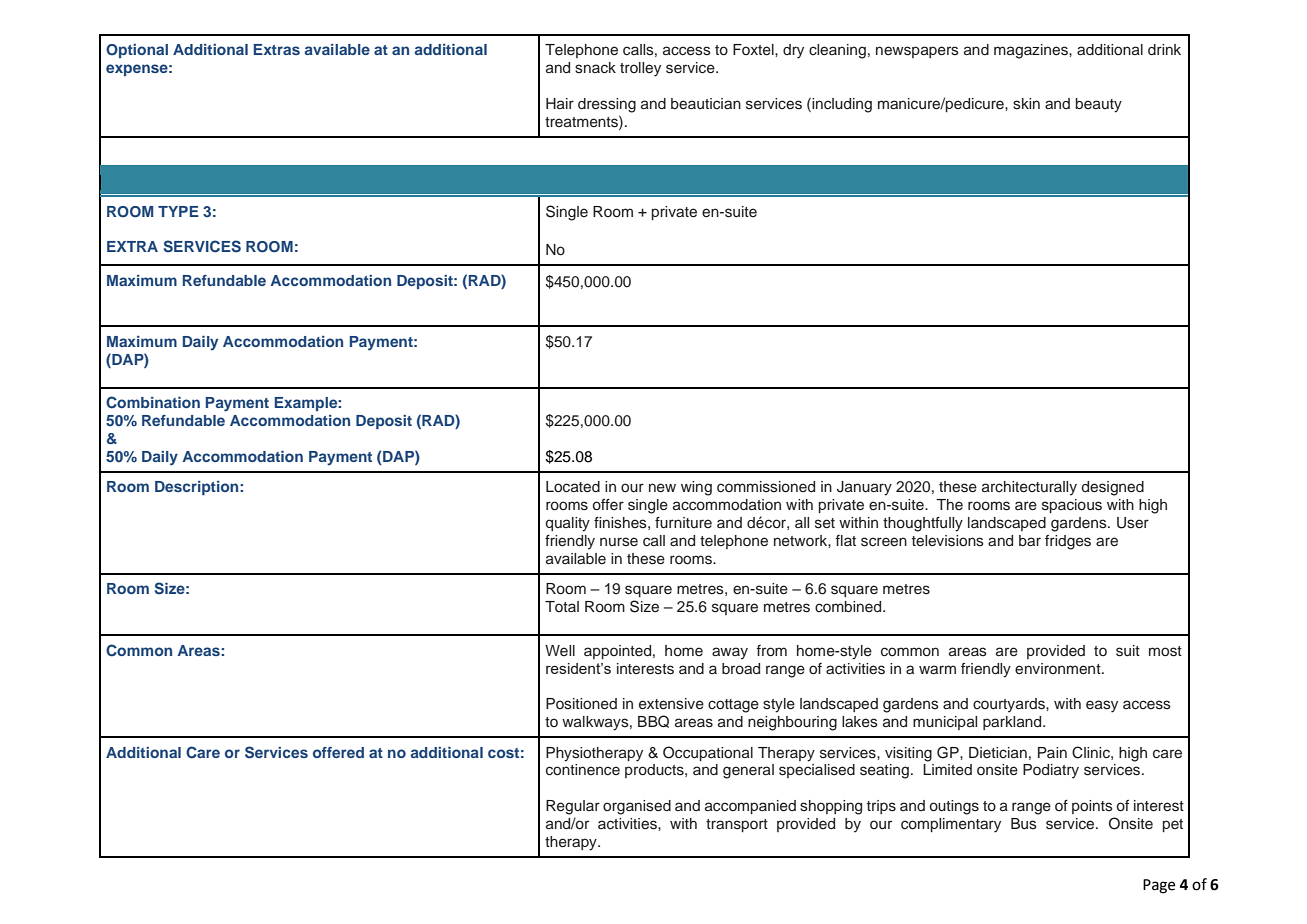 The height and width of the screenshot is (924, 1307). Describe the element at coordinates (1024, 824) in the screenshot. I see `Bus` at that location.
